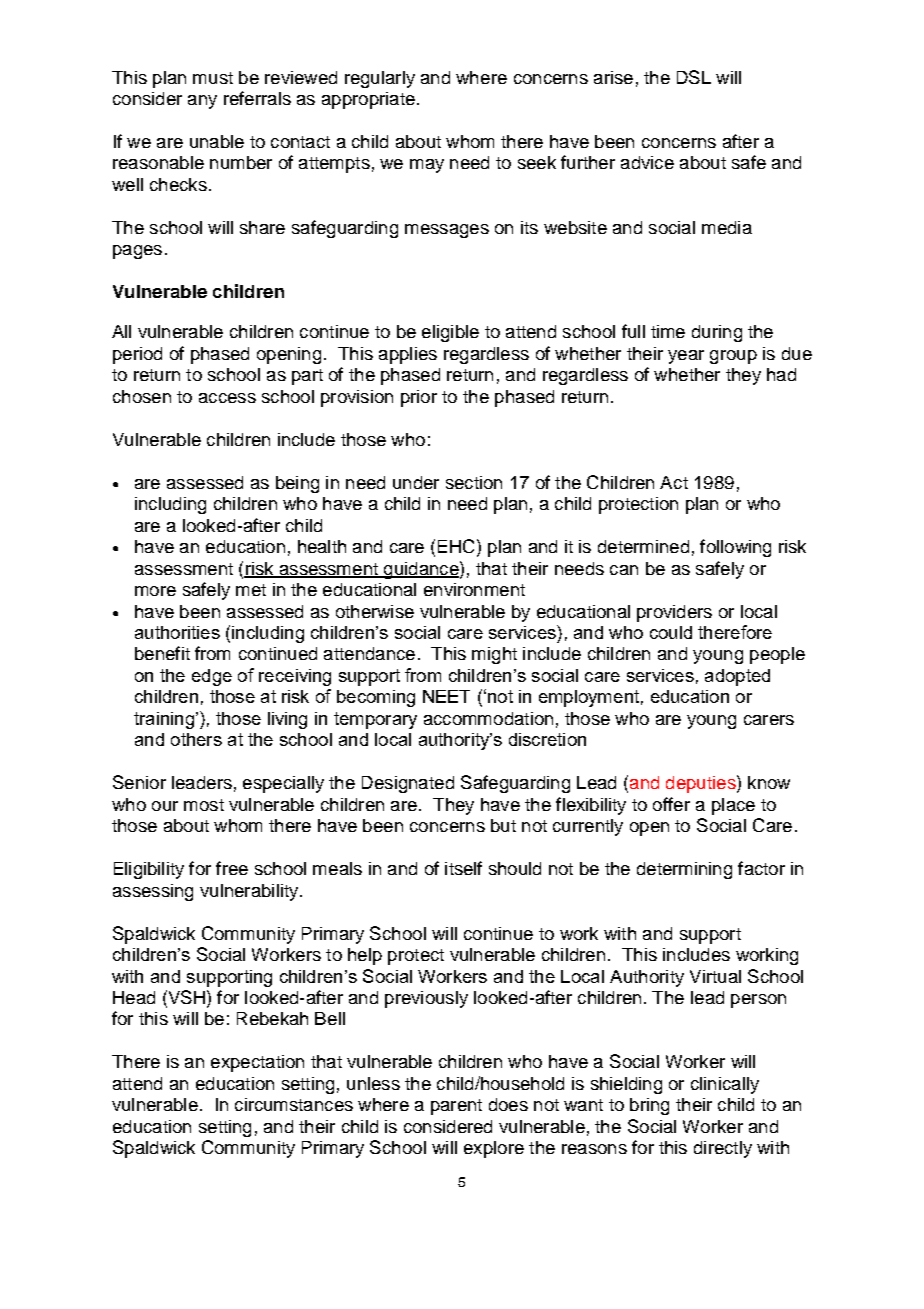 Image resolution: width=924 pixels, height=1309 pixels. Describe the element at coordinates (735, 548) in the screenshot. I see `following` at that location.
